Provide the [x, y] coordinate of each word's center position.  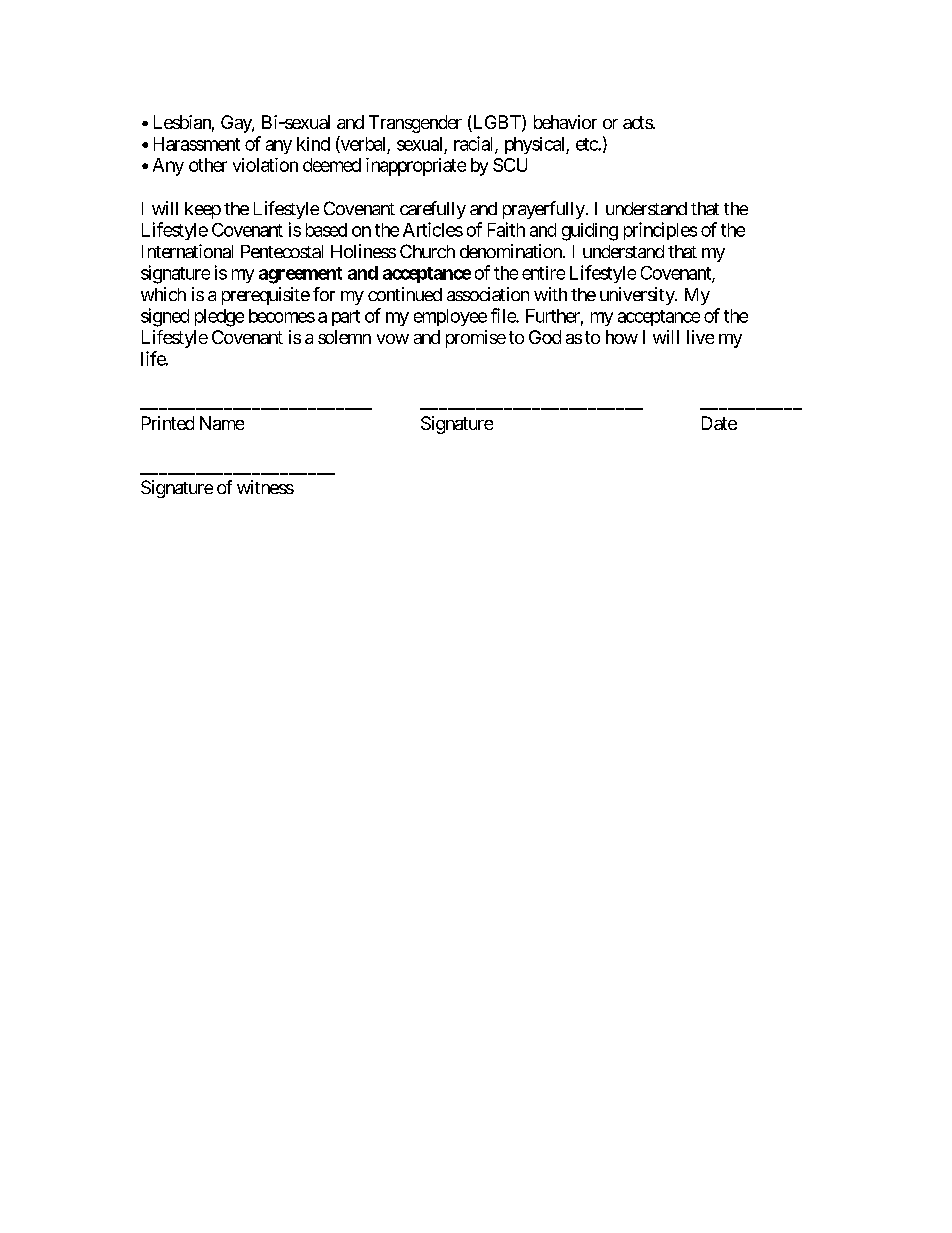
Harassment [197, 144]
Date [719, 423]
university [638, 296]
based [326, 230]
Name [222, 423]
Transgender [415, 124]
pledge [219, 318]
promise [476, 339]
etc [587, 144]
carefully [433, 210]
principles [660, 231]
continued [405, 294]
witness [265, 487]
